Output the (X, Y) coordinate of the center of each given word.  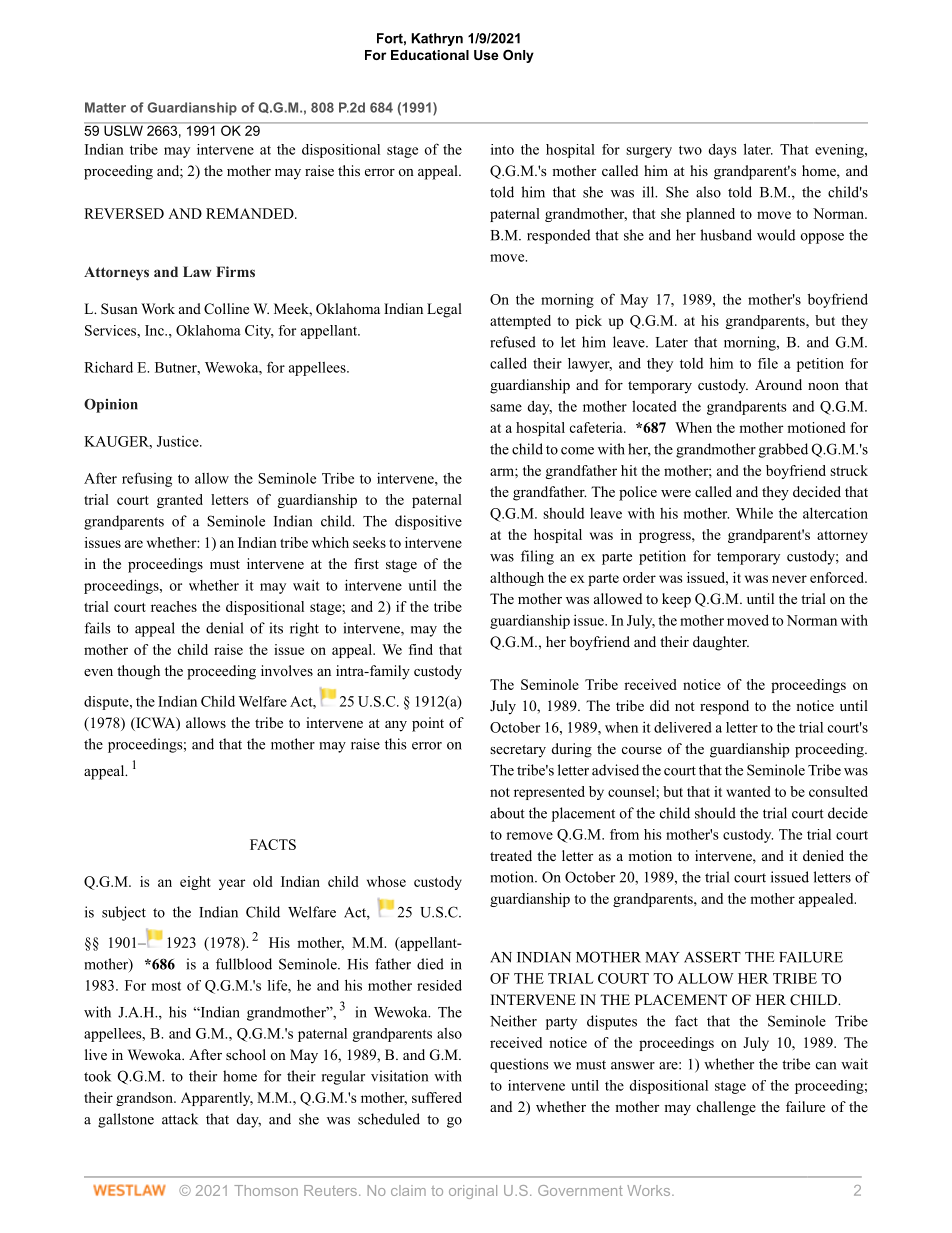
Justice (179, 441)
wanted (748, 791)
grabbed (783, 450)
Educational (430, 55)
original (473, 1192)
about (507, 813)
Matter (105, 107)
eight (195, 883)
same (506, 408)
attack (180, 1119)
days (723, 150)
